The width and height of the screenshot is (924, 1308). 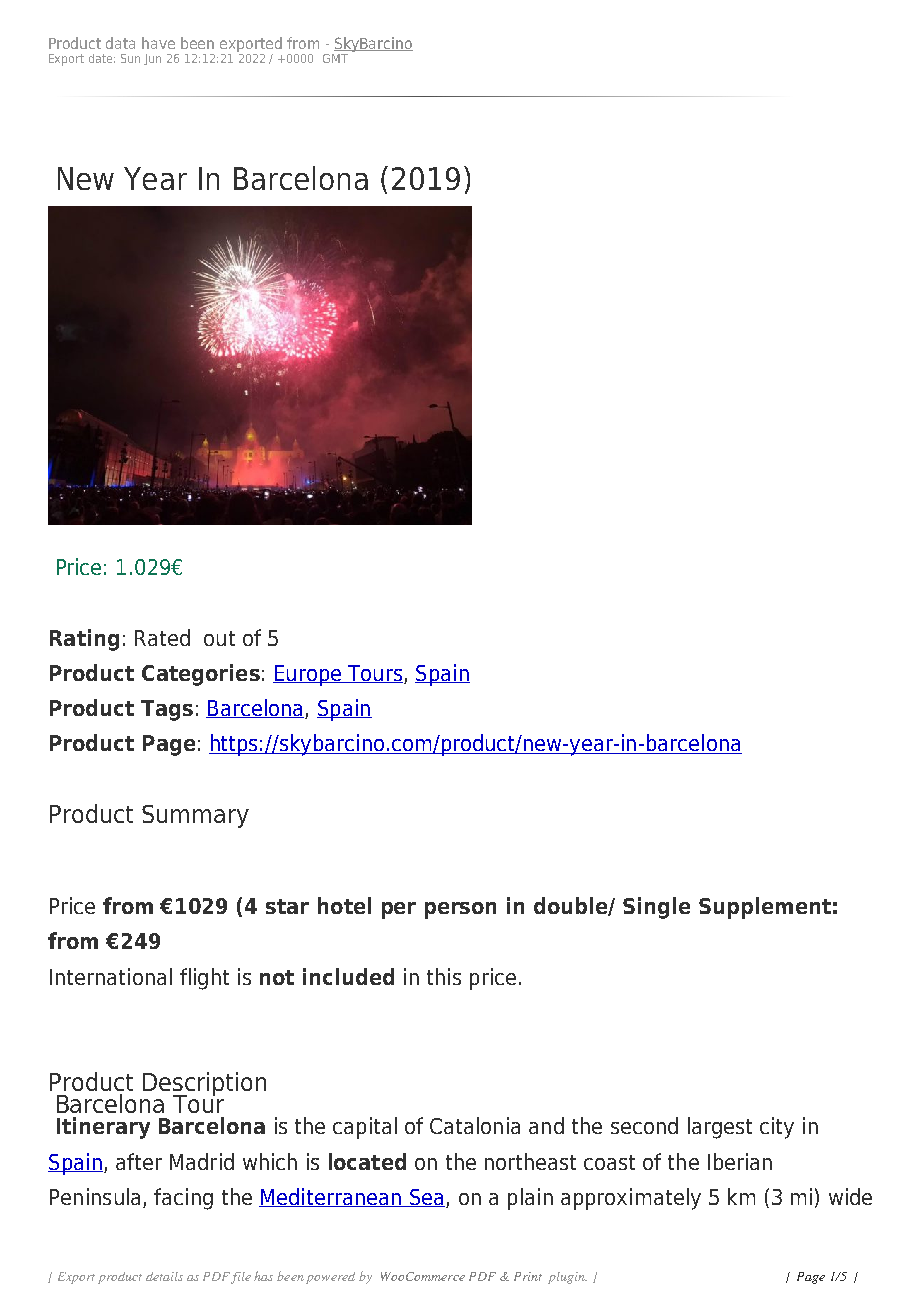 What do you see at coordinates (152, 59) in the screenshot?
I see `Jun` at bounding box center [152, 59].
